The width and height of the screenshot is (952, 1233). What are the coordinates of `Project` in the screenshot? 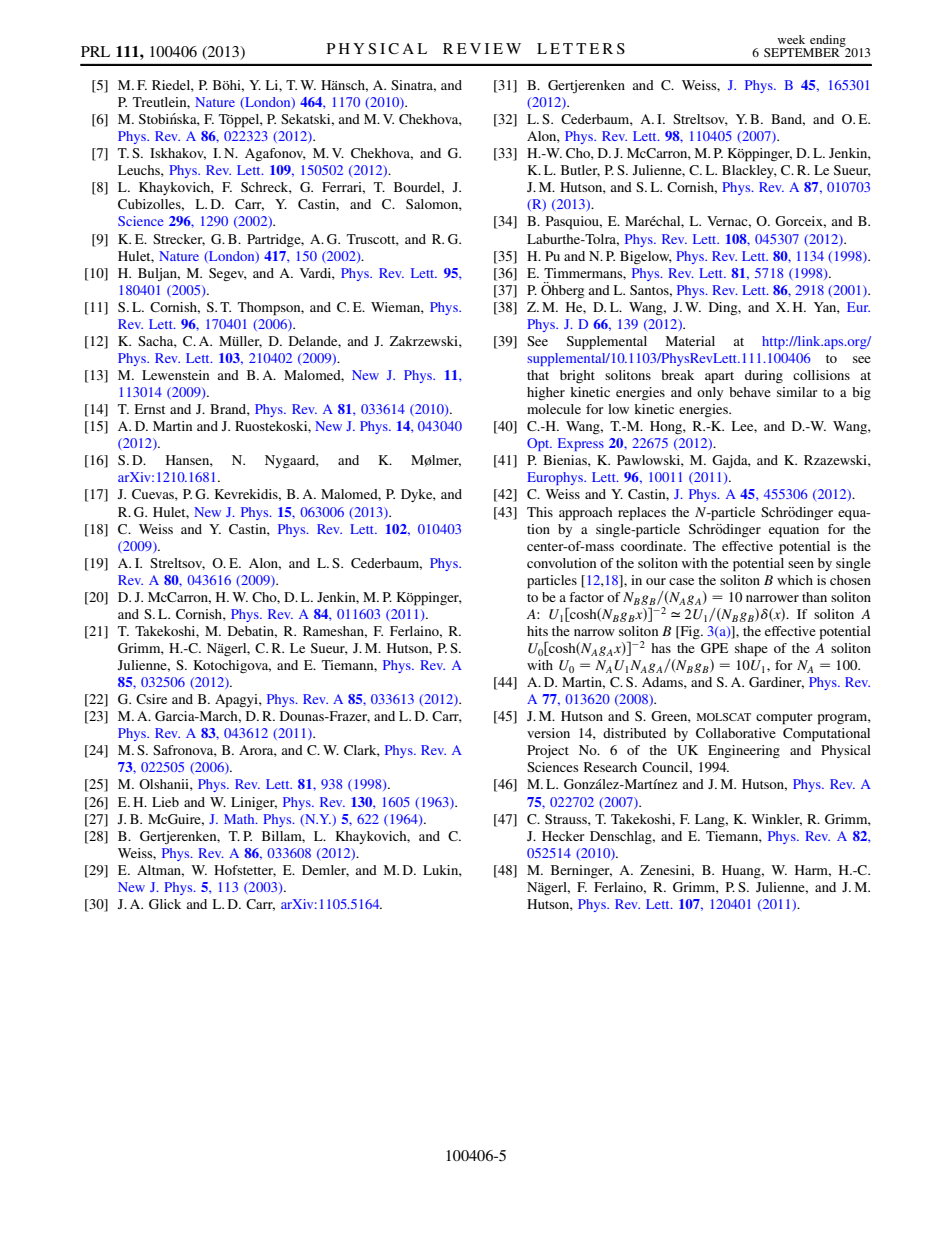 It's located at (548, 751).
